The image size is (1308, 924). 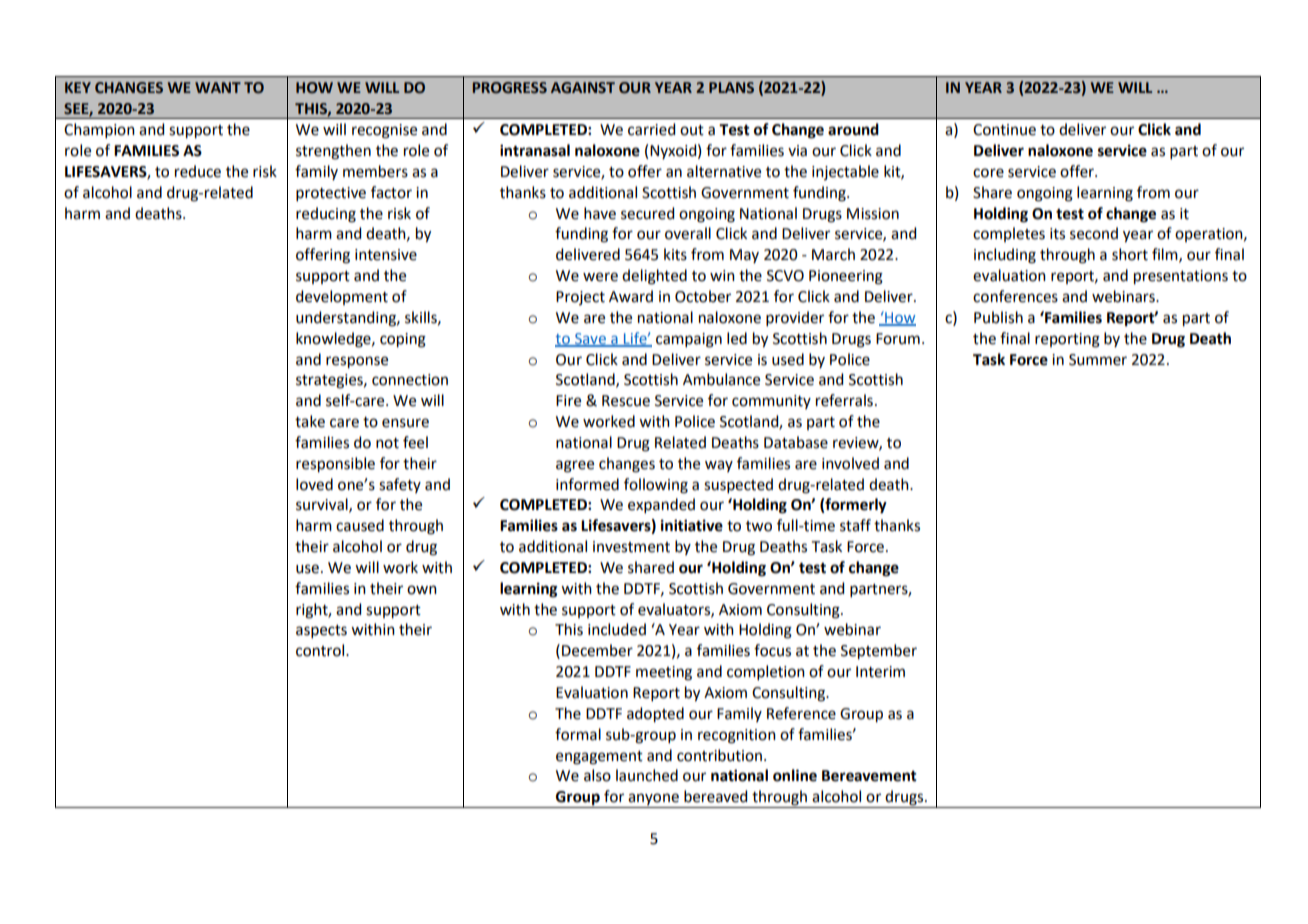 I want to click on staff, so click(x=855, y=525).
